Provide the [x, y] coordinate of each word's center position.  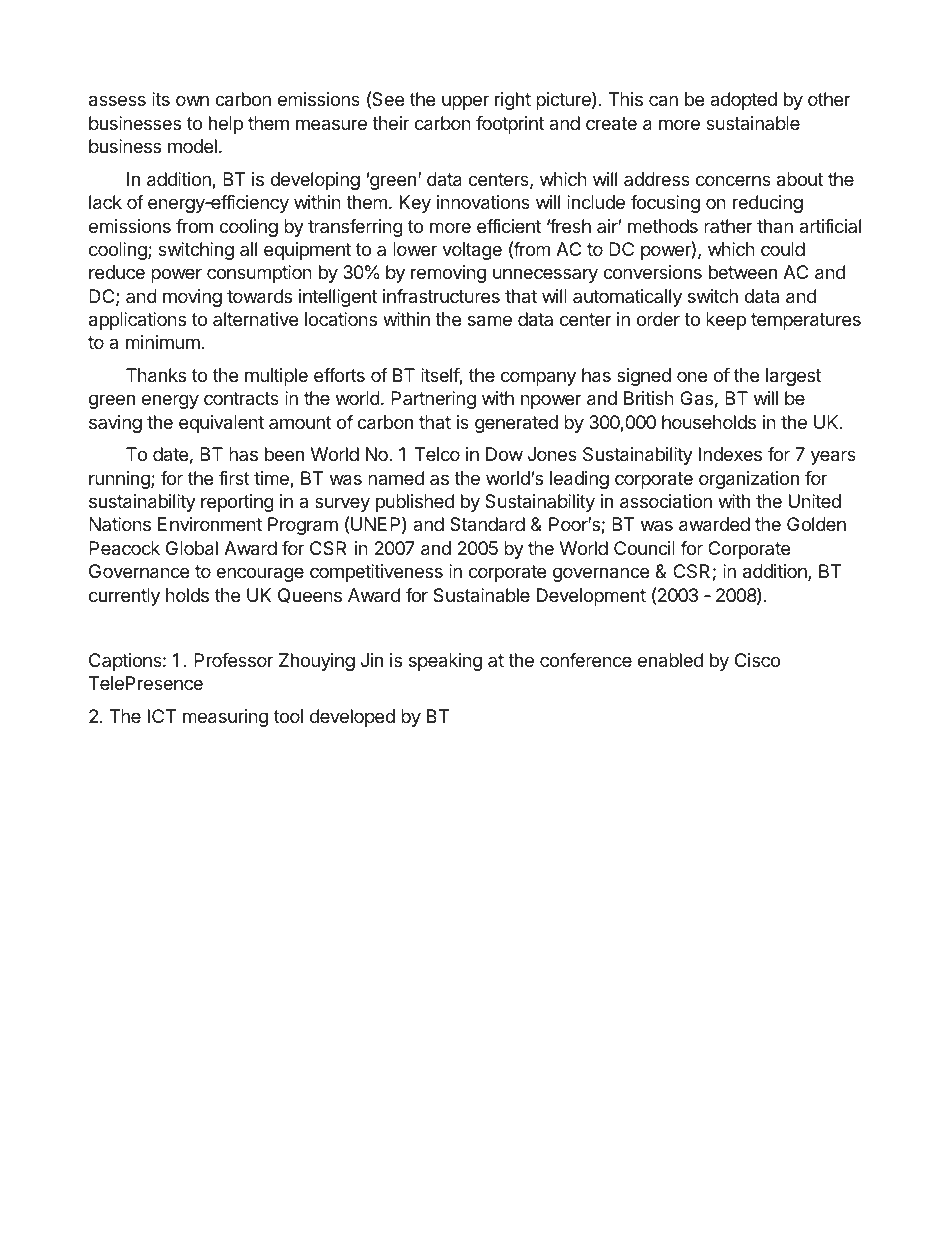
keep [726, 321]
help [226, 125]
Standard [487, 524]
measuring [225, 718]
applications [137, 321]
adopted [743, 101]
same [490, 321]
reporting [237, 503]
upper [465, 102]
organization [749, 480]
